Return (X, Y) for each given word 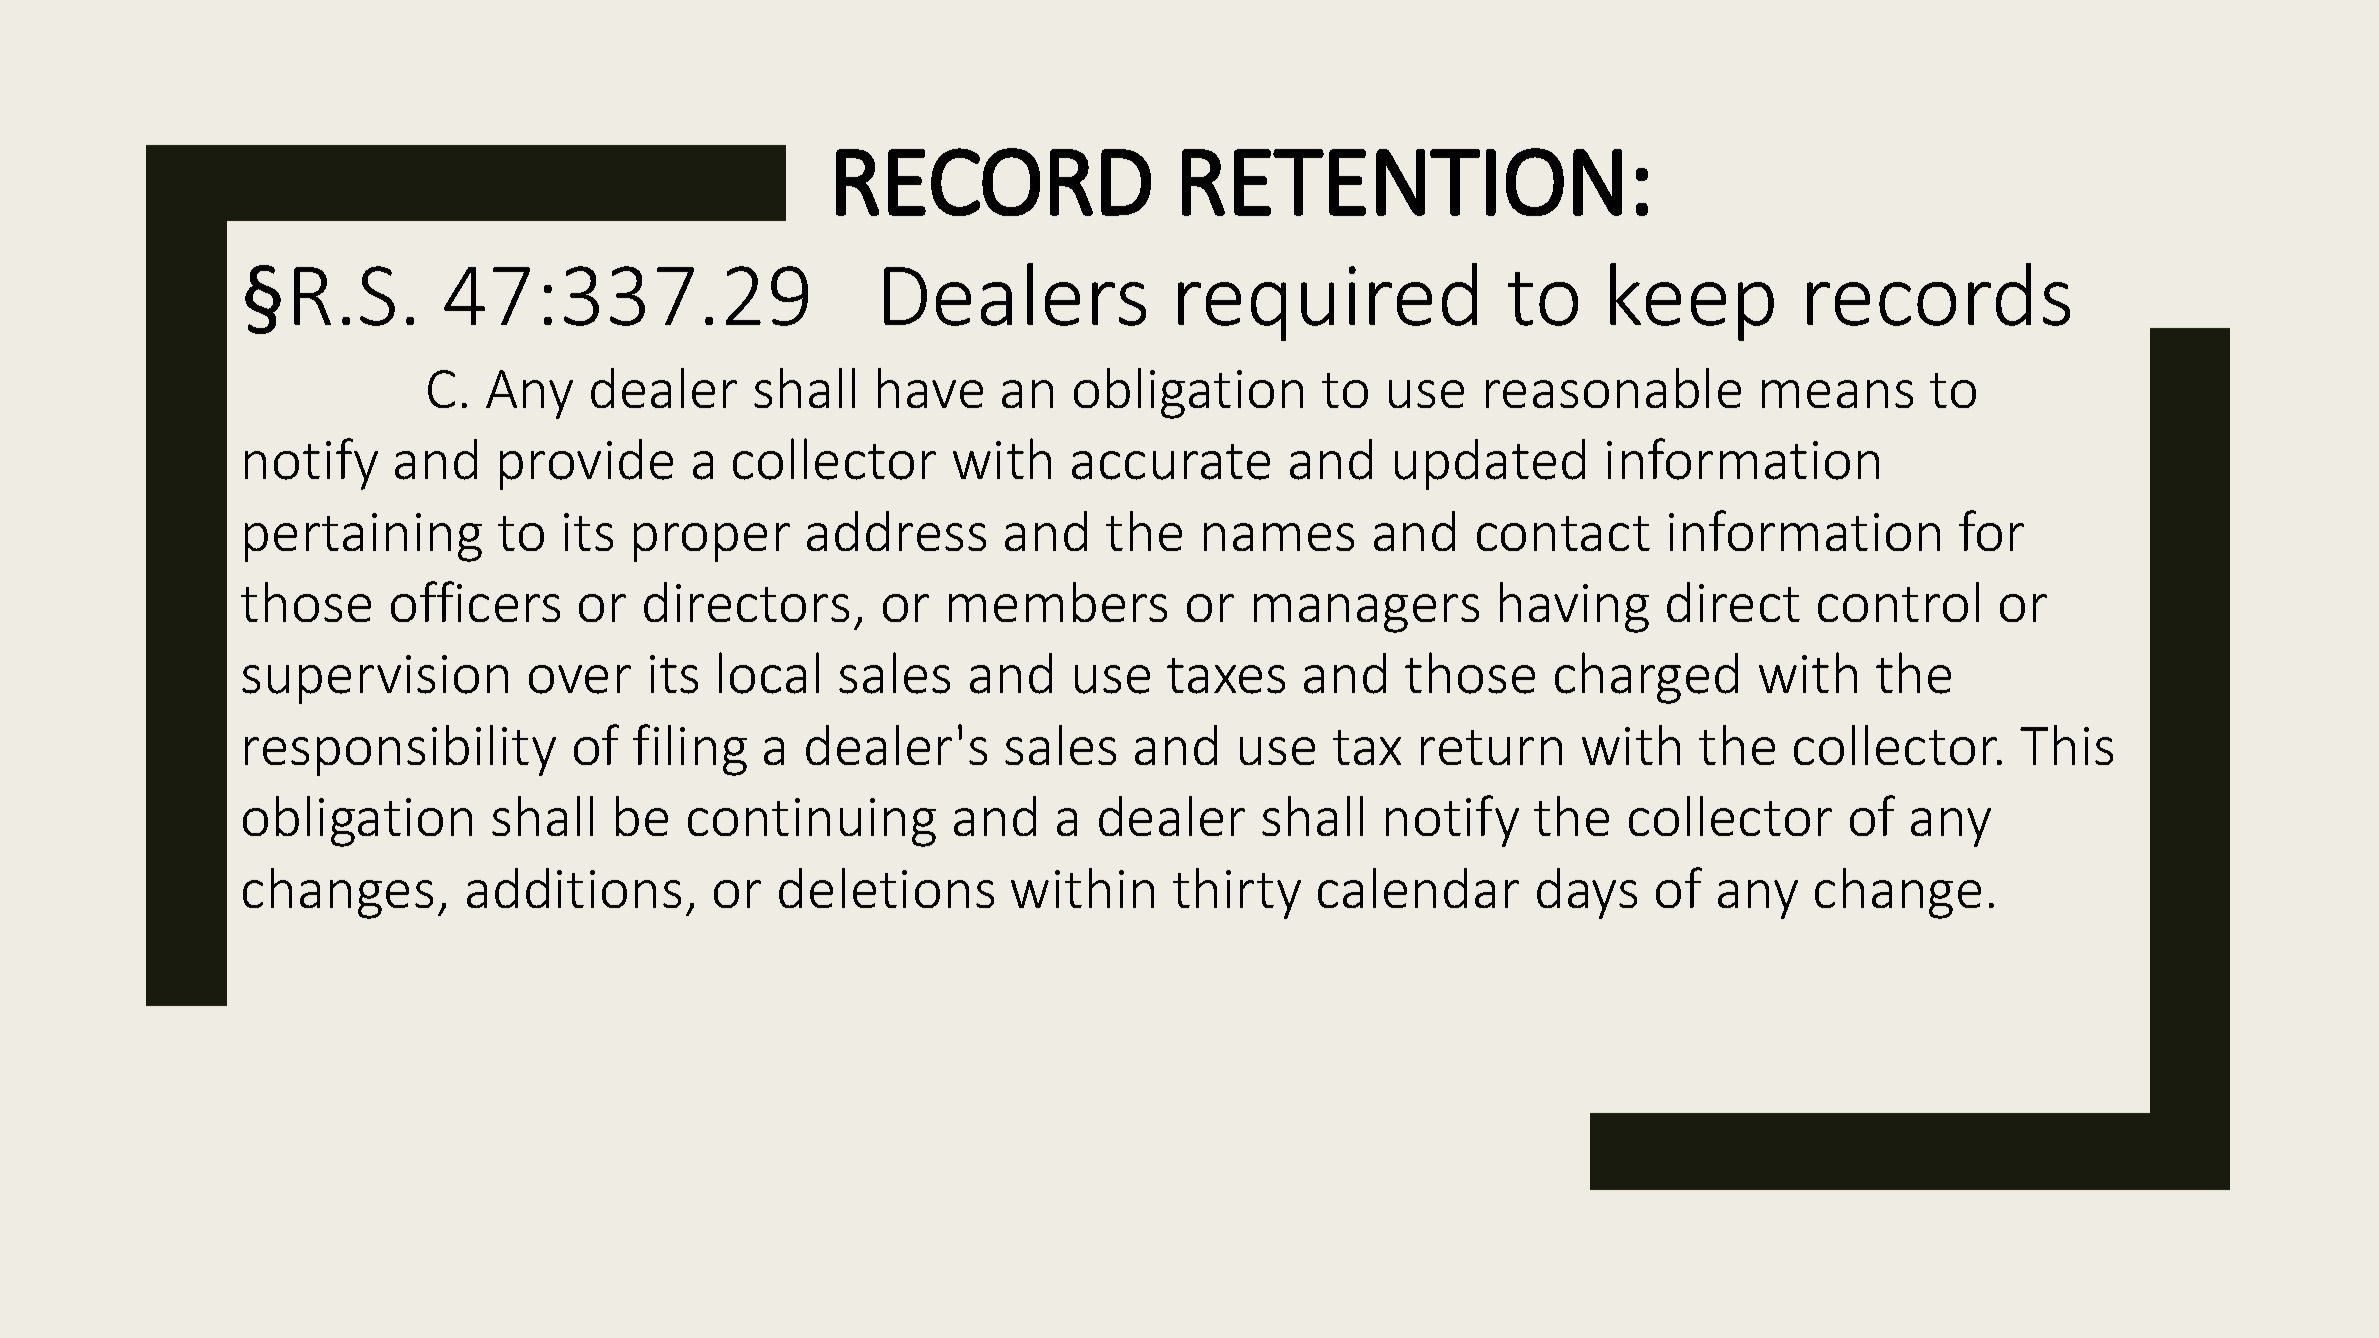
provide (586, 464)
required (1327, 302)
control (1898, 602)
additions (574, 888)
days (1587, 893)
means (1837, 394)
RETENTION (1402, 182)
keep (1692, 302)
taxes (1226, 676)
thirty (1237, 893)
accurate (1171, 462)
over (580, 679)
